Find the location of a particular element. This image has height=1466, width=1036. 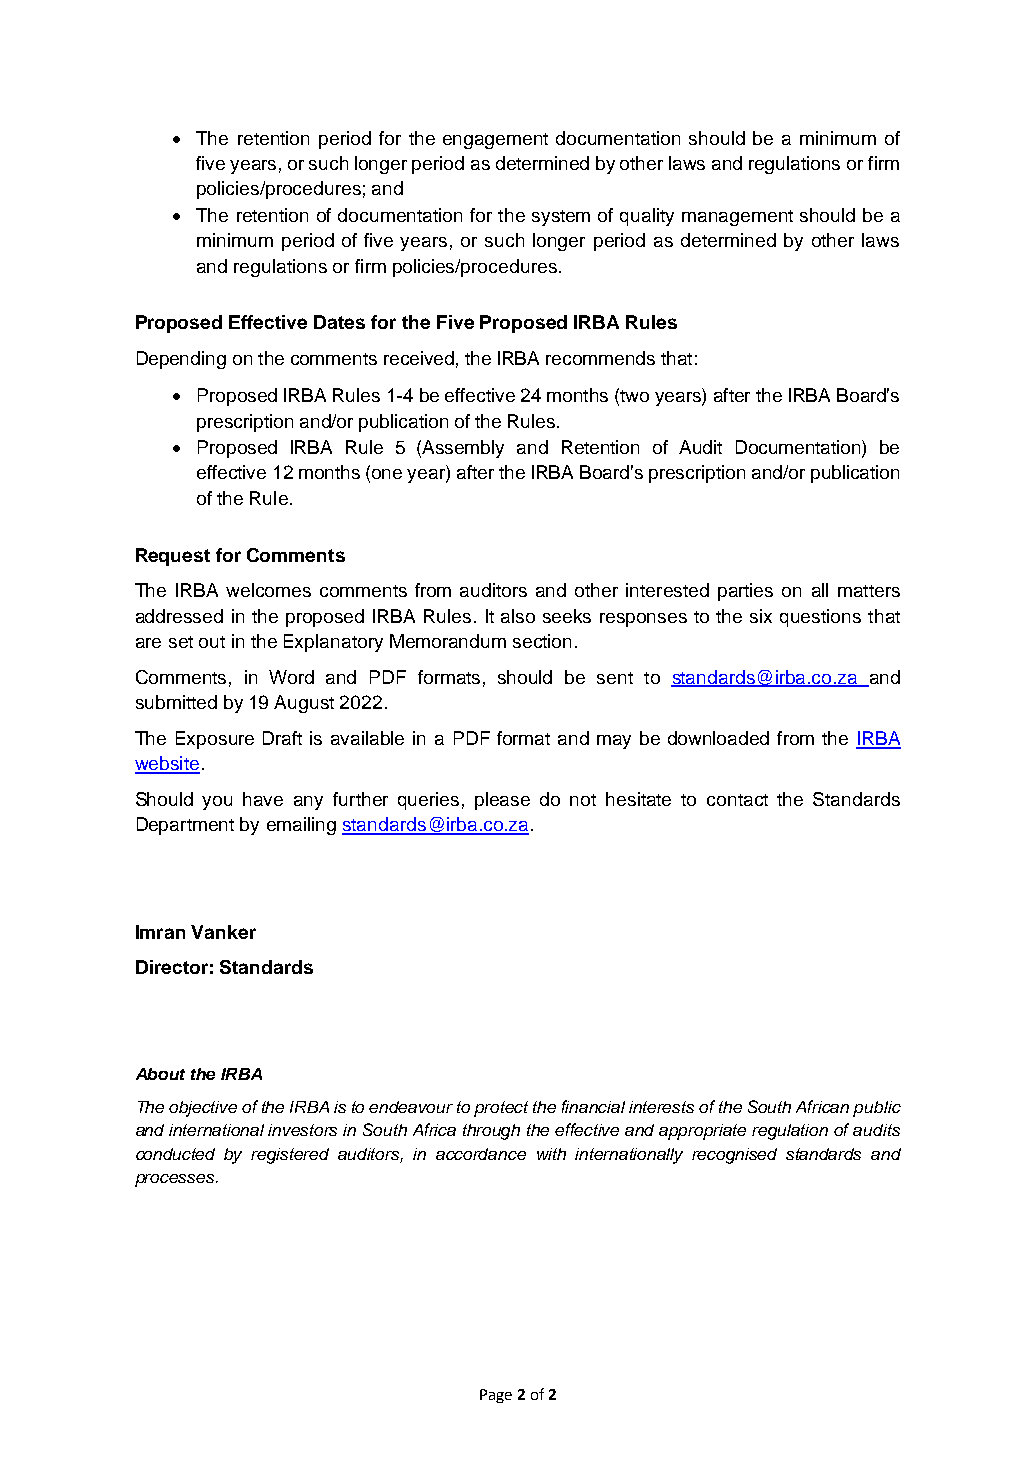

Exposure is located at coordinates (215, 740).
